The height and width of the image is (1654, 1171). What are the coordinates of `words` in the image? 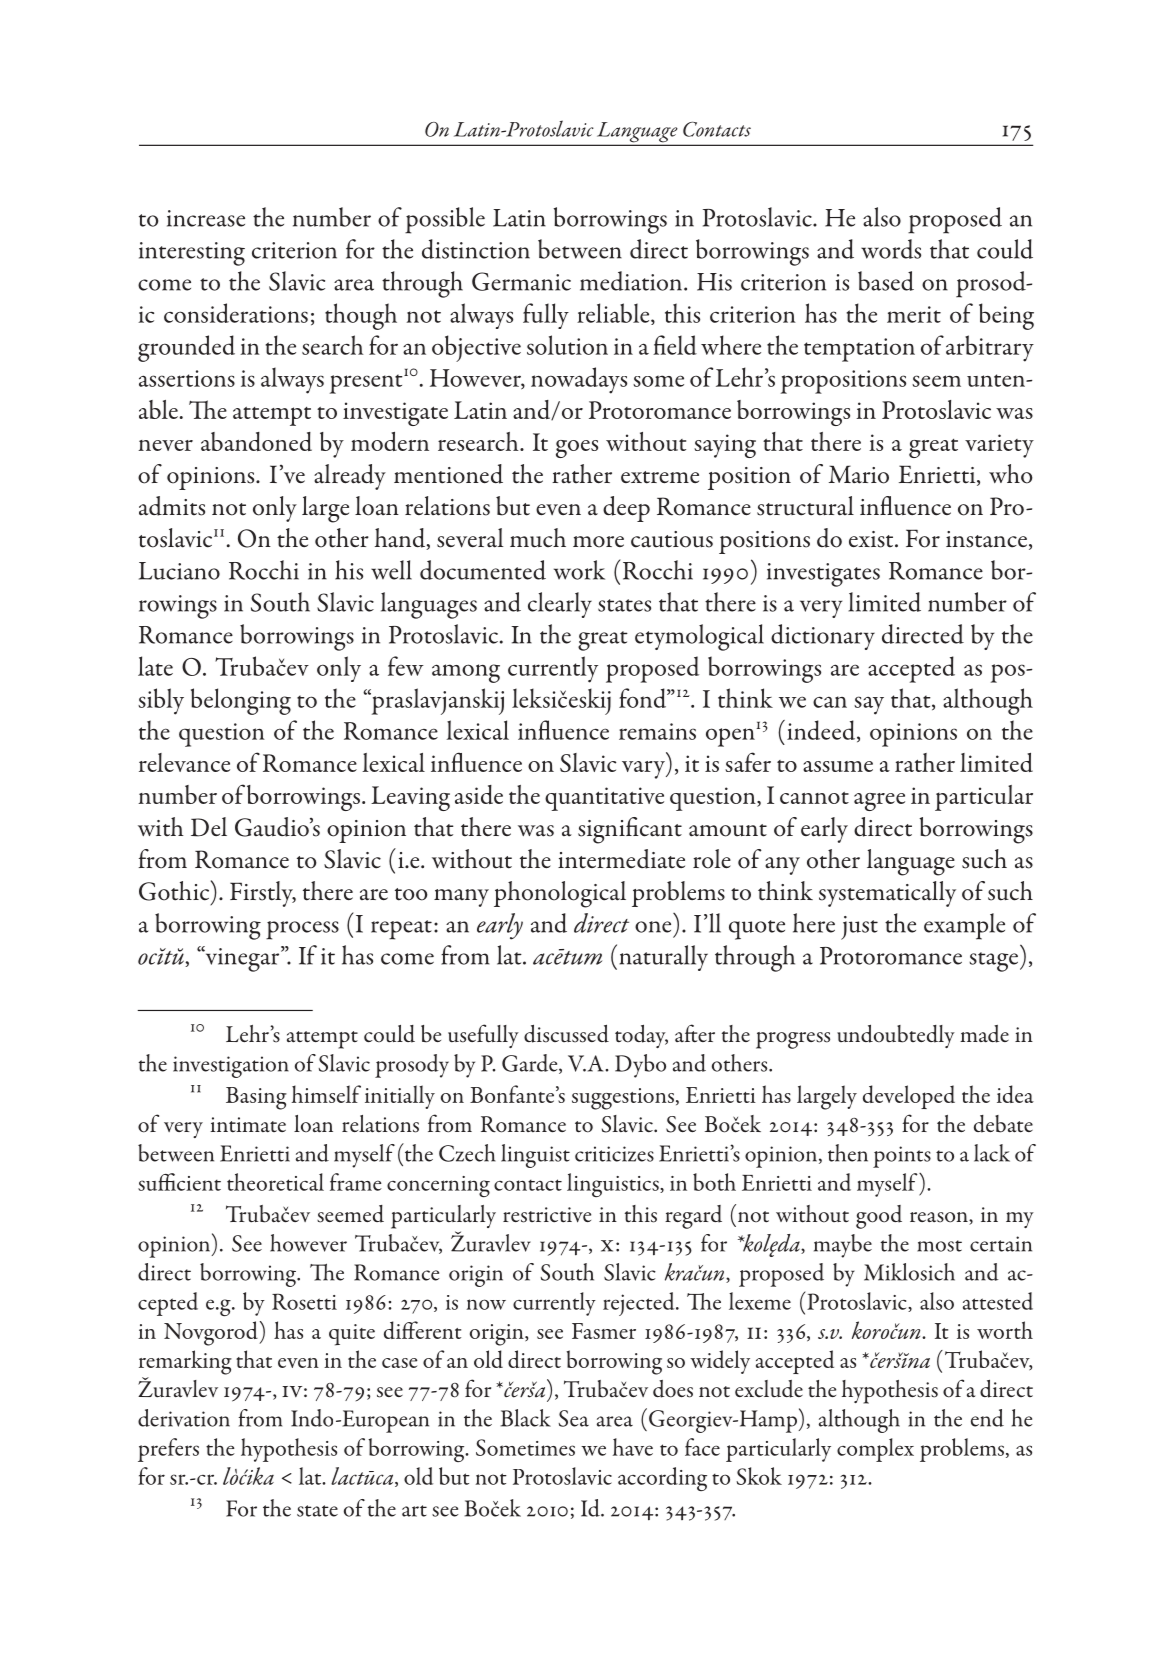 It's located at (891, 249).
